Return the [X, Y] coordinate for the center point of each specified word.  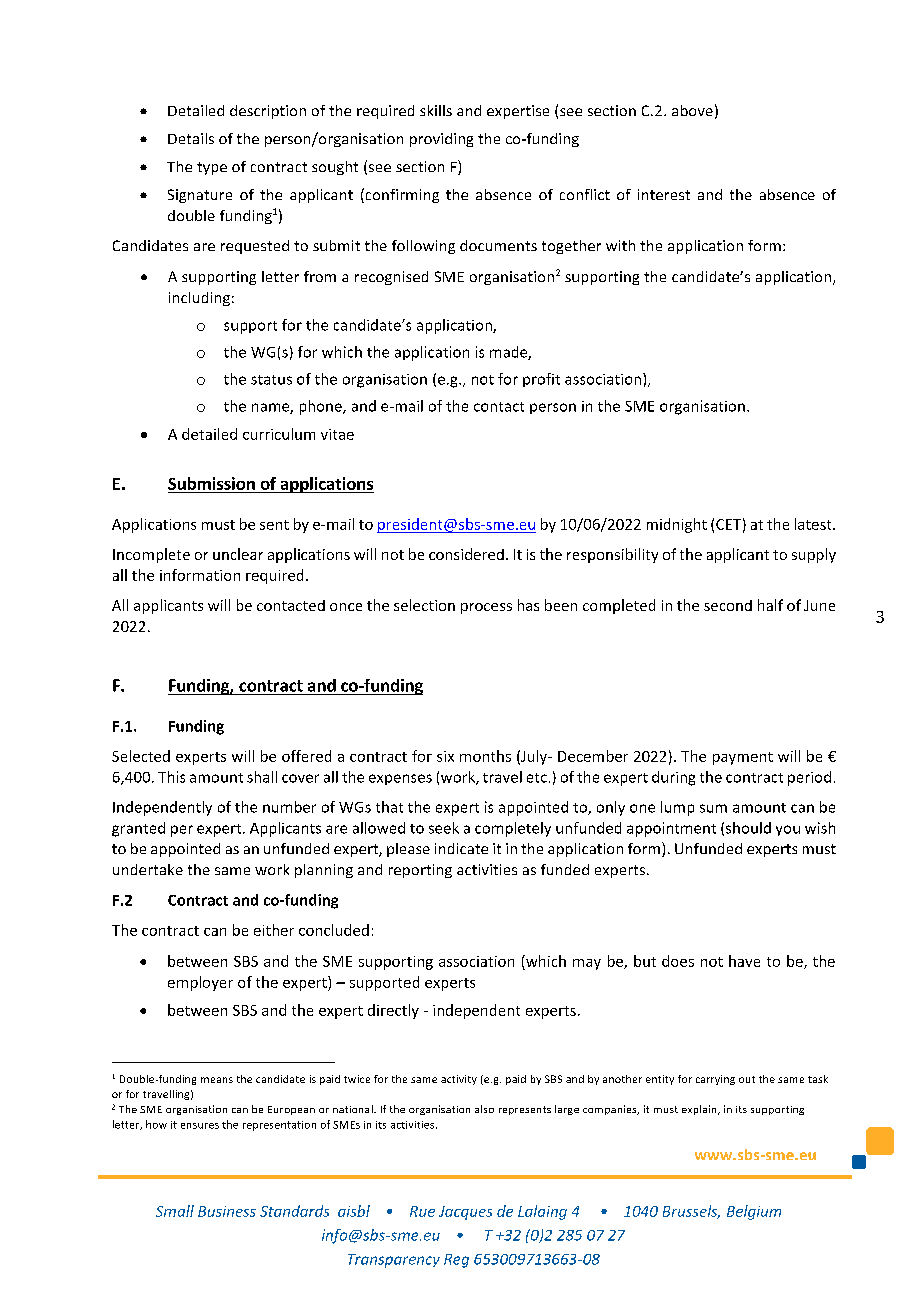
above [692, 110]
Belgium [754, 1212]
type [212, 168]
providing [441, 140]
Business [227, 1211]
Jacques [465, 1213]
